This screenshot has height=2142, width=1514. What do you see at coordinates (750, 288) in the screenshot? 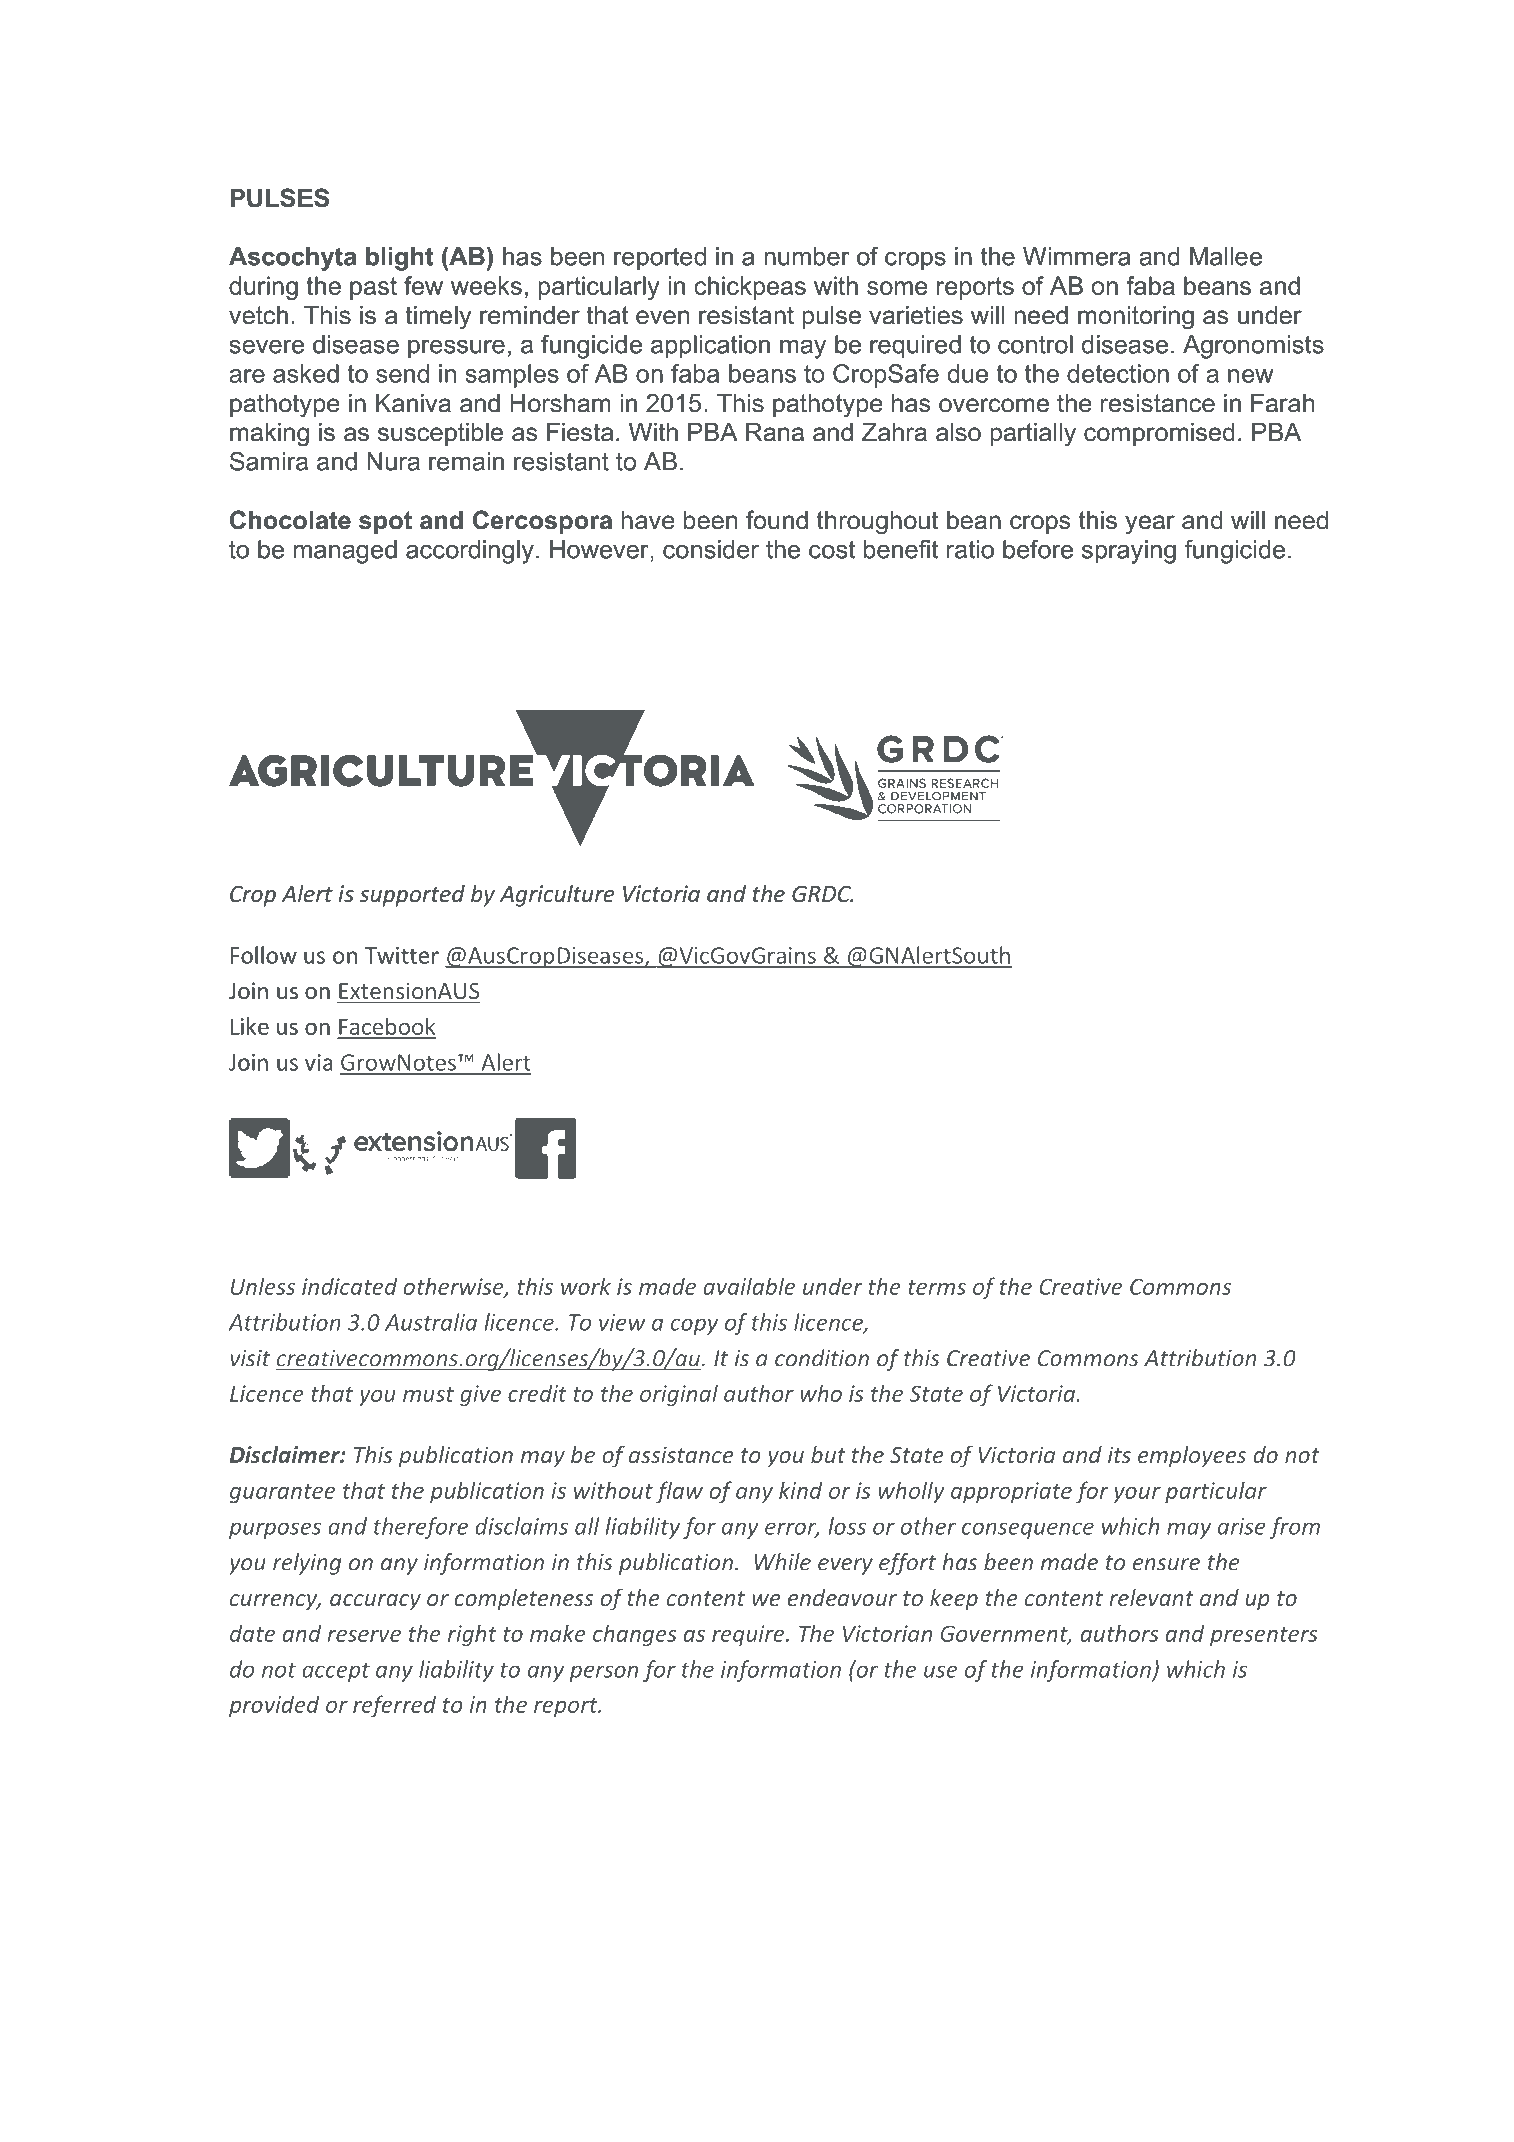
I see `chickpeas` at bounding box center [750, 288].
